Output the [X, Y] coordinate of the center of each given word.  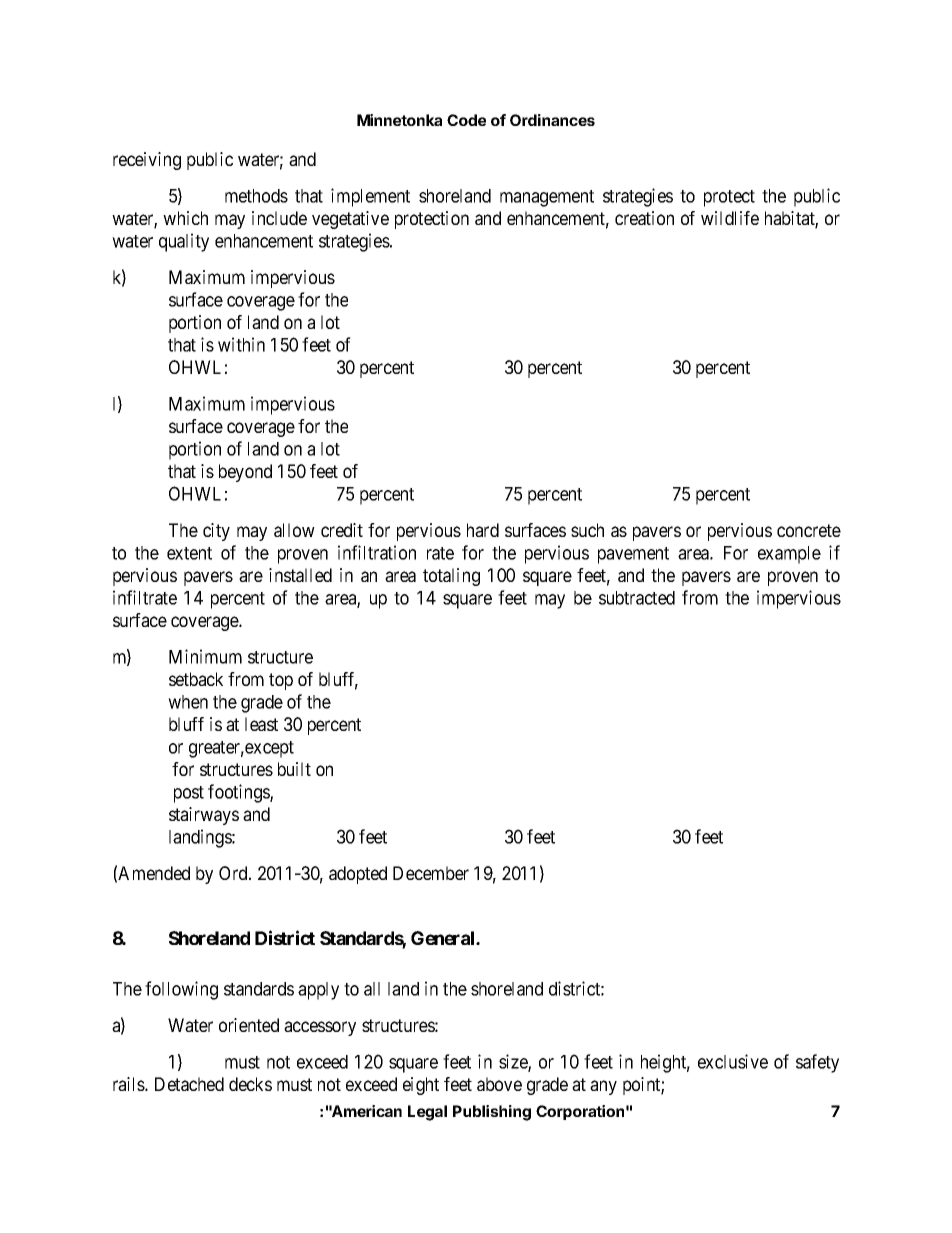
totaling [451, 577]
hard [483, 530]
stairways [204, 816]
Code [466, 120]
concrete [809, 530]
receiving [147, 161]
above [499, 1084]
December [431, 873]
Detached [189, 1084]
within [241, 344]
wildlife [730, 218]
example [789, 555]
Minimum [205, 656]
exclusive [733, 1061]
